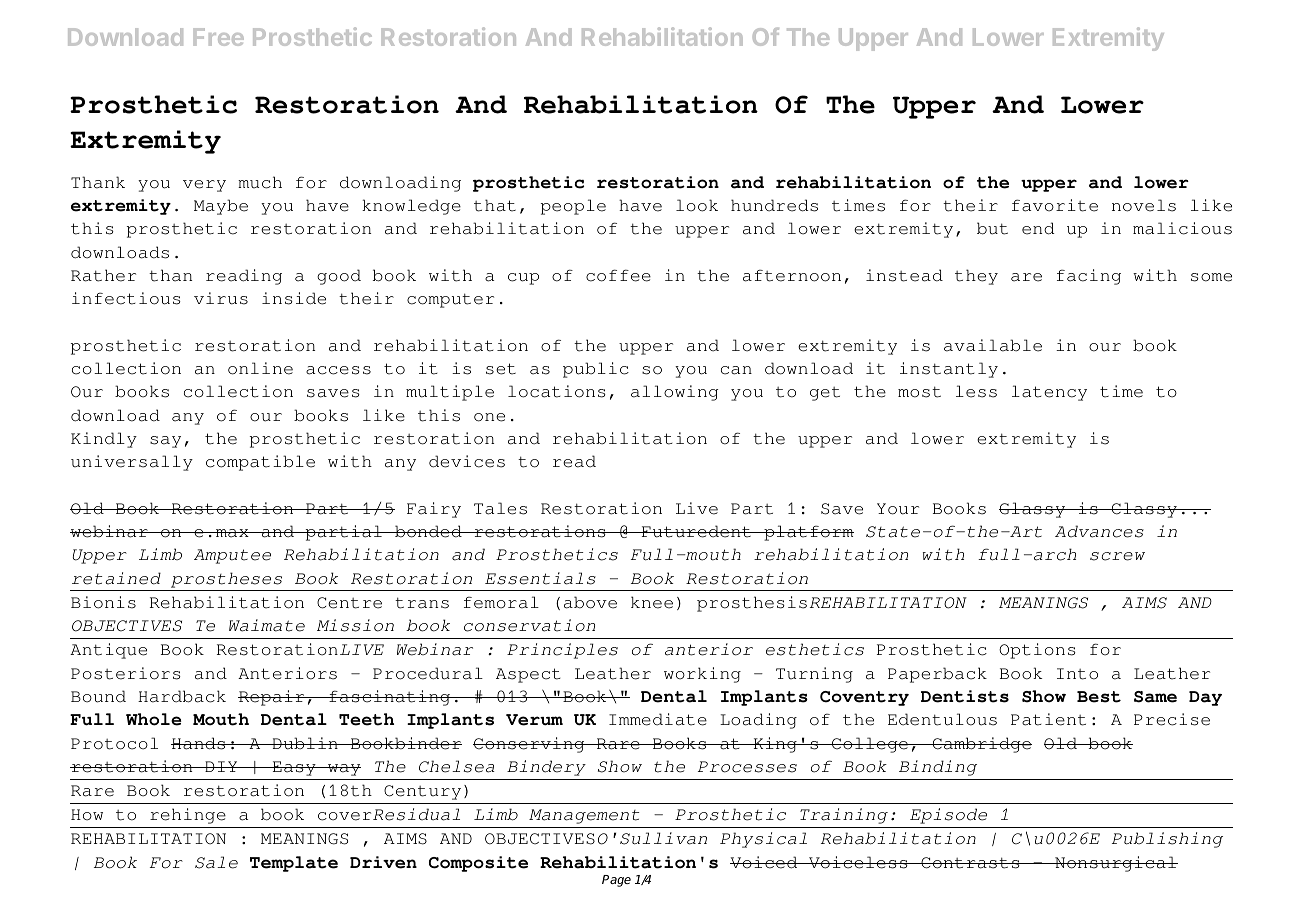 The image size is (1308, 924). I want to click on allowing, so click(674, 393).
